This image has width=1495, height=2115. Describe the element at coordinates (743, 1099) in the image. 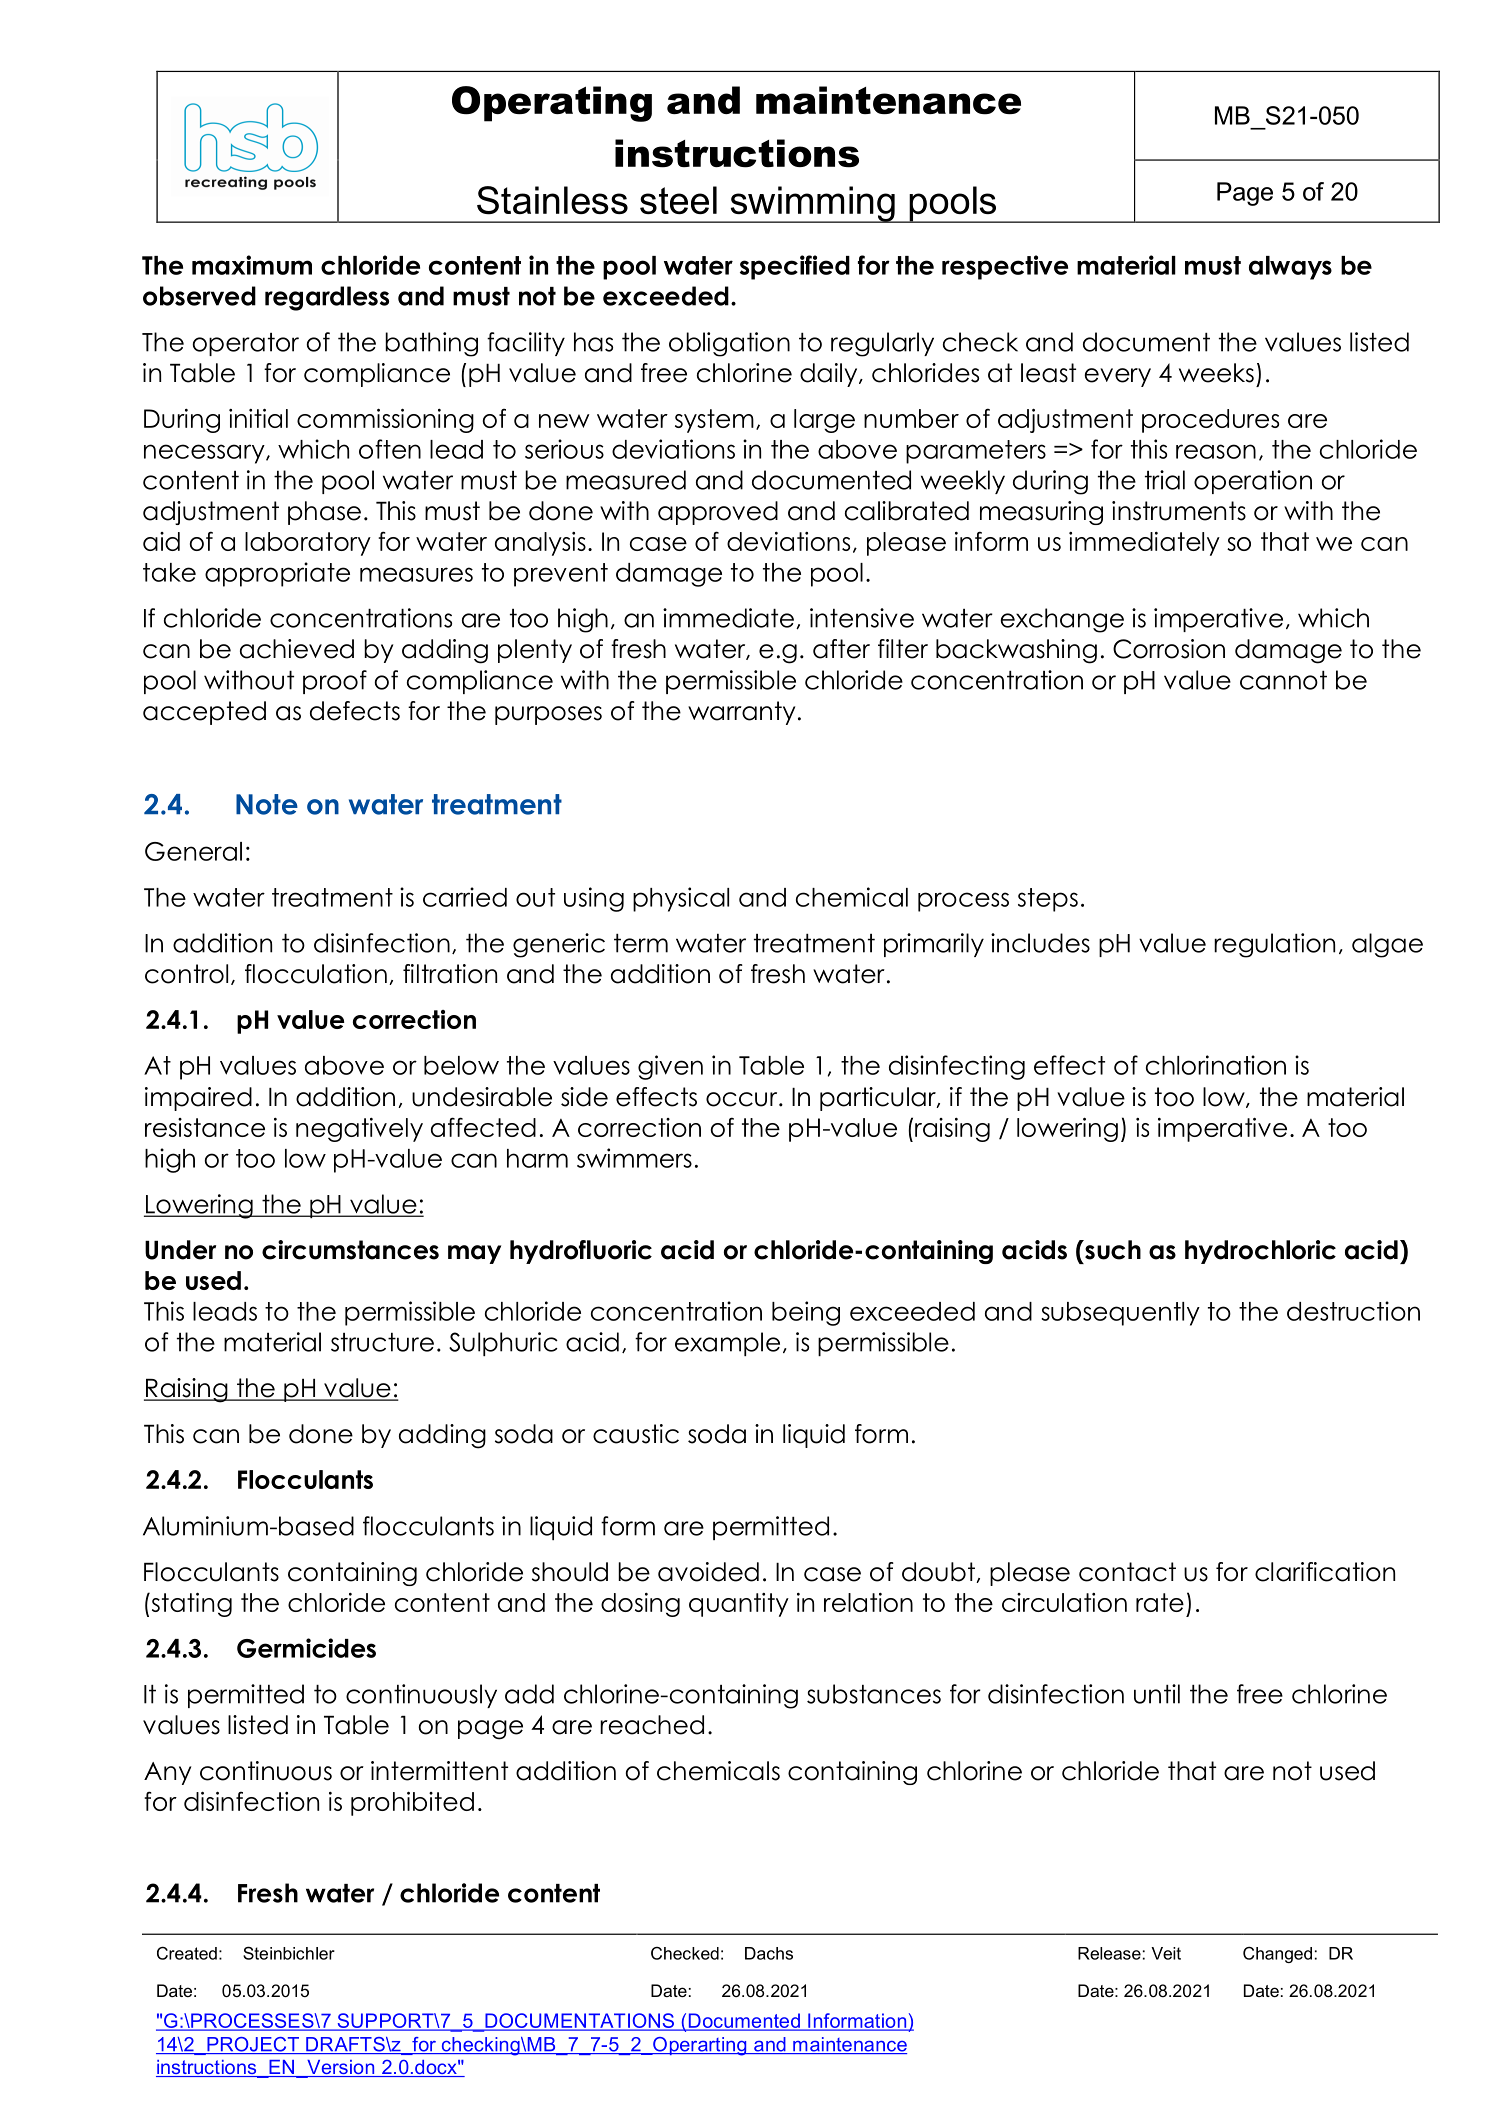

I see `occur` at that location.
